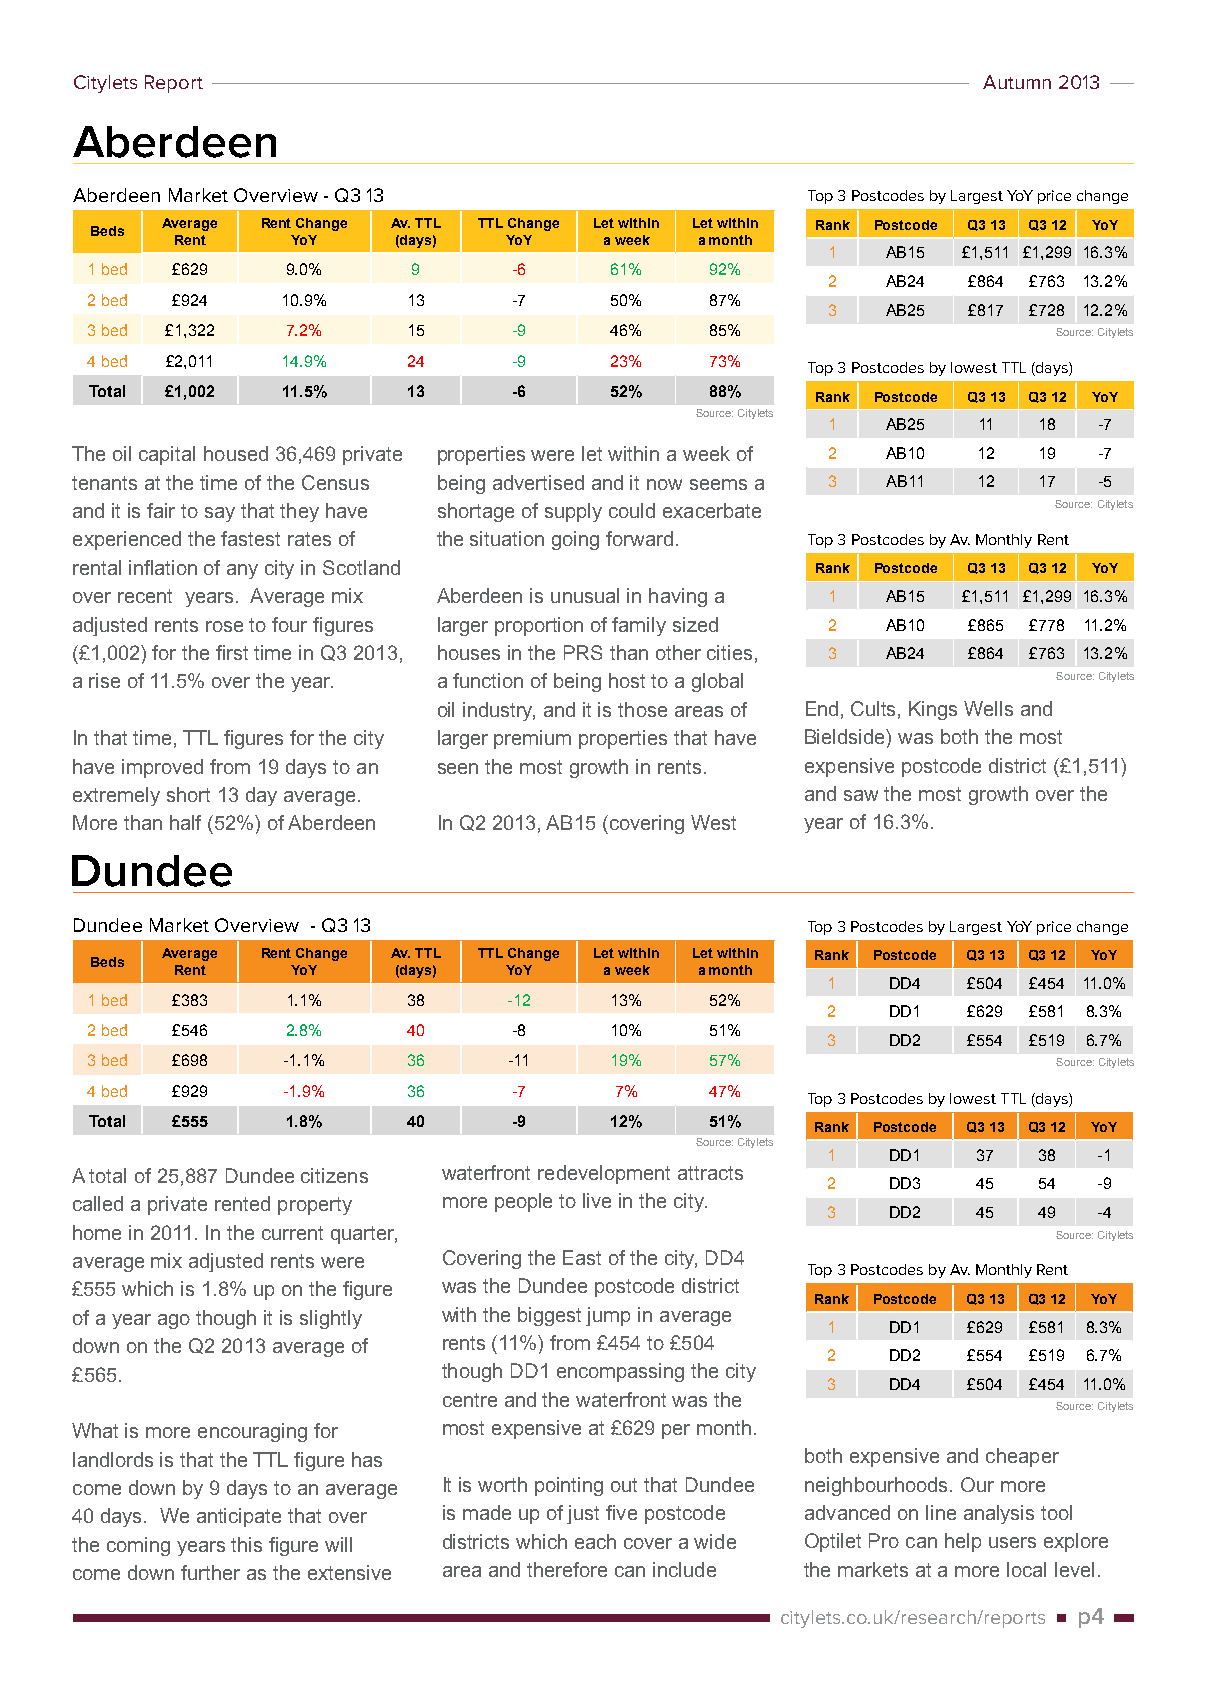  I want to click on first, so click(232, 652).
